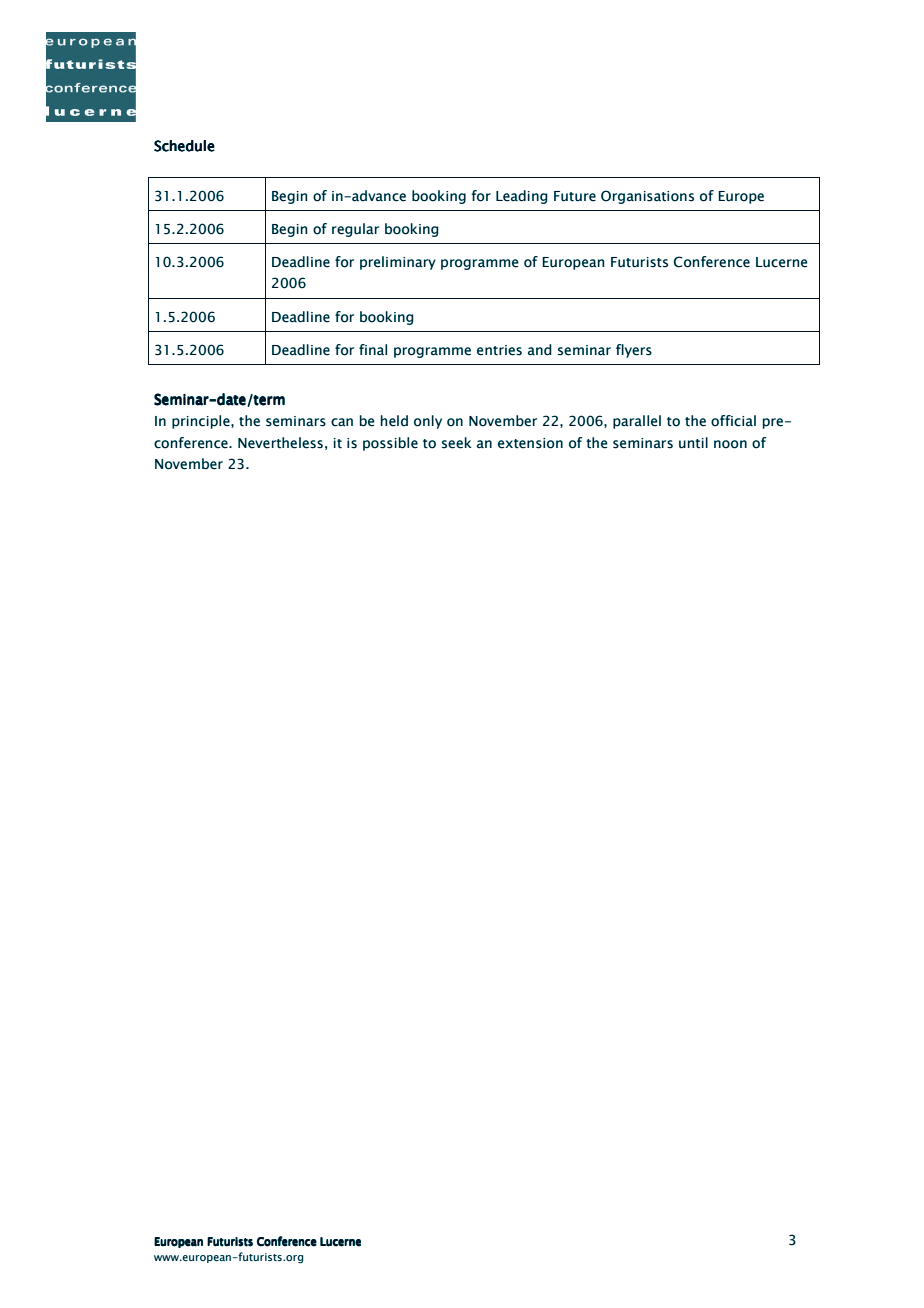 The width and height of the screenshot is (924, 1308). I want to click on parallel, so click(637, 422).
